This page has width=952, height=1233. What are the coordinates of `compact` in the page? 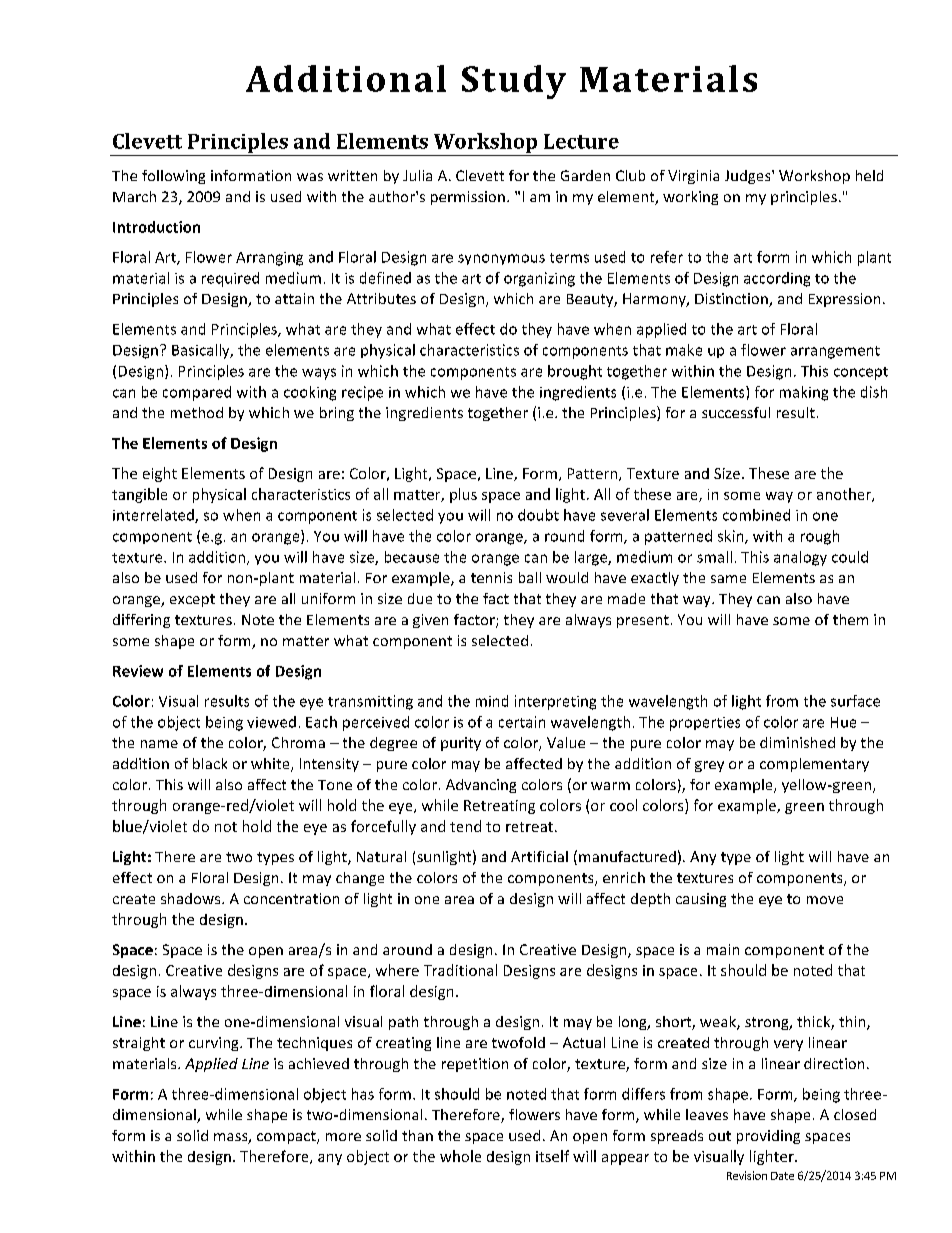 It's located at (287, 1137).
